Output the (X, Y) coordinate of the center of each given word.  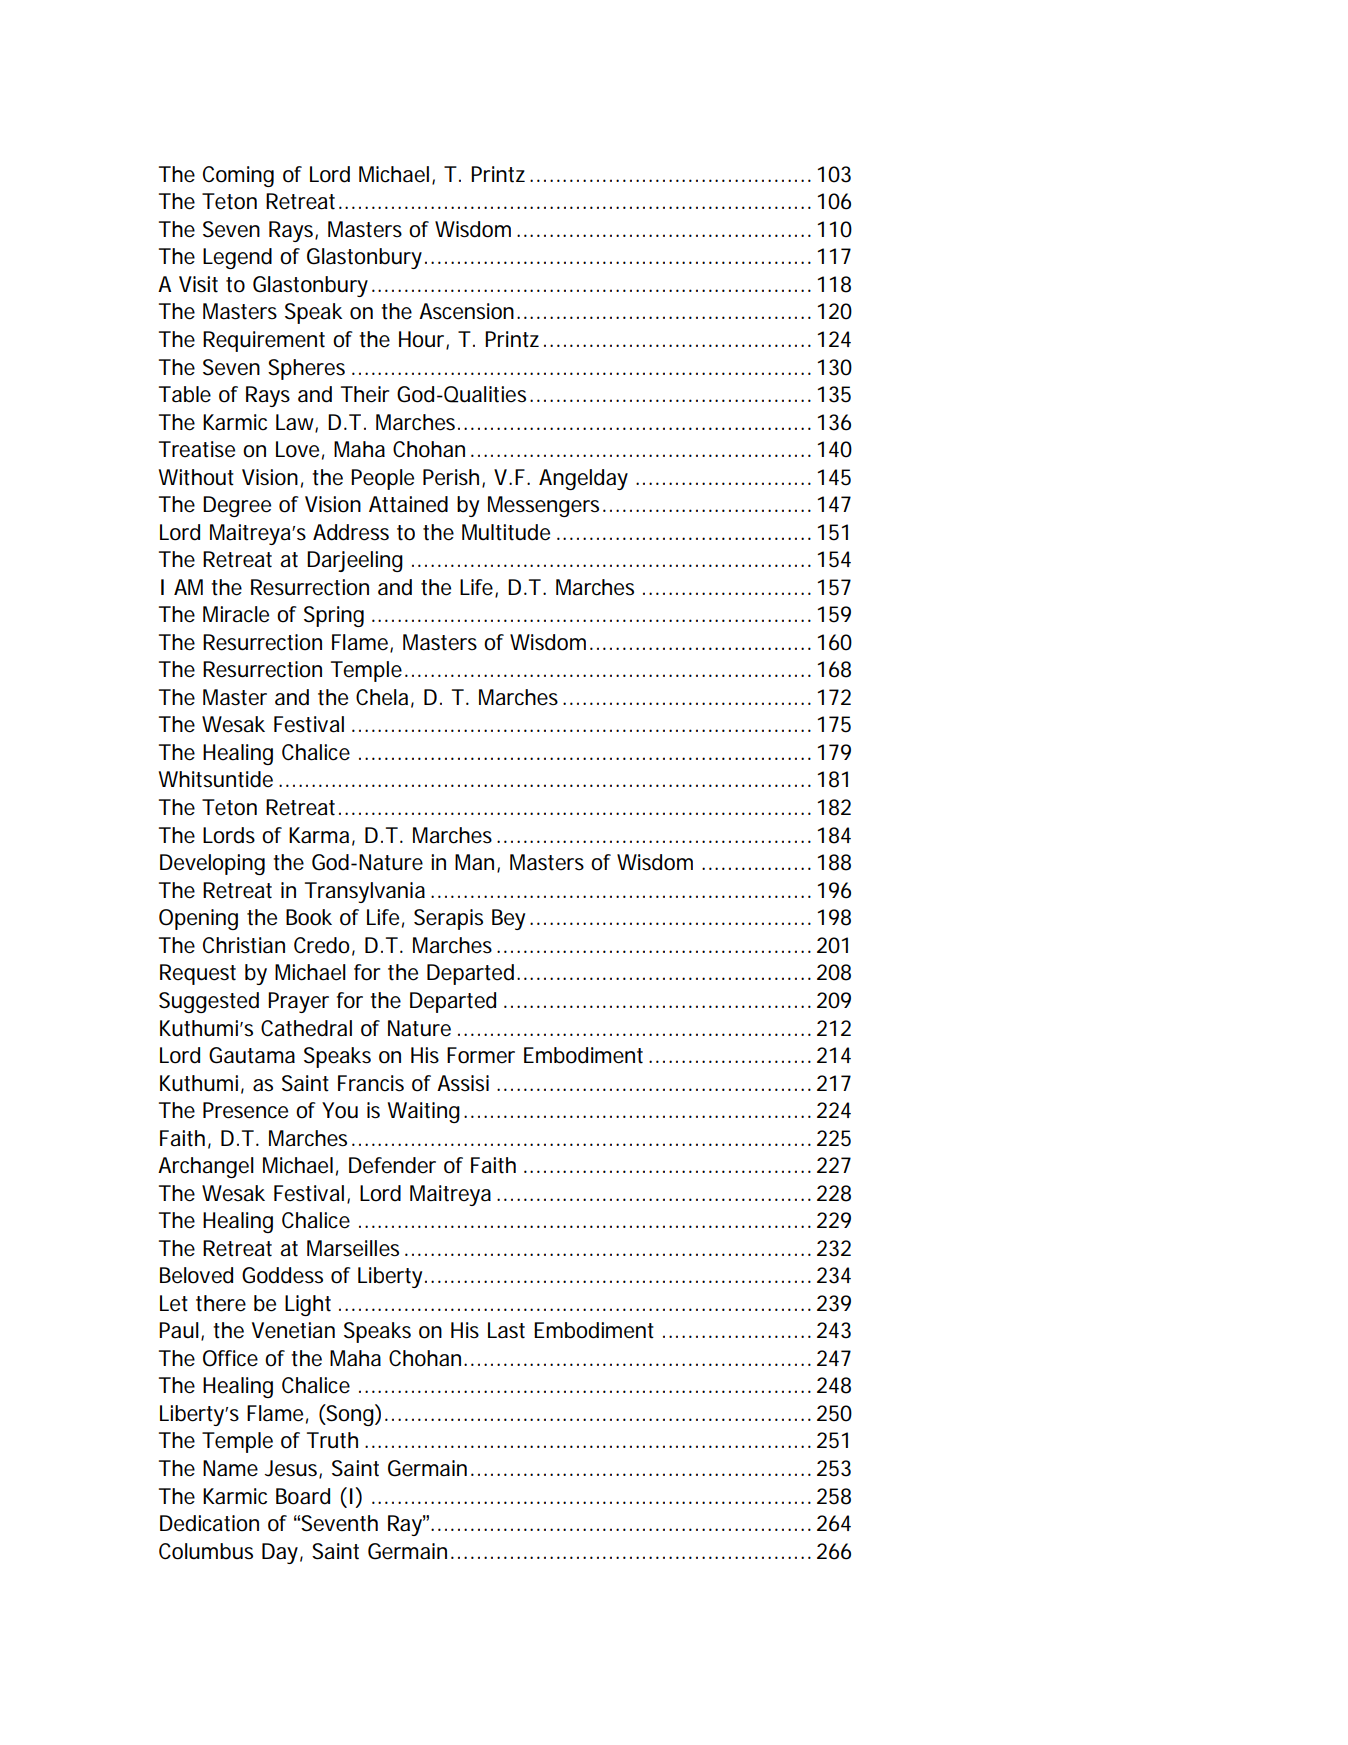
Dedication (209, 1523)
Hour (423, 340)
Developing (212, 864)
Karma (319, 835)
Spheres (306, 369)
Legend (237, 258)
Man (474, 862)
